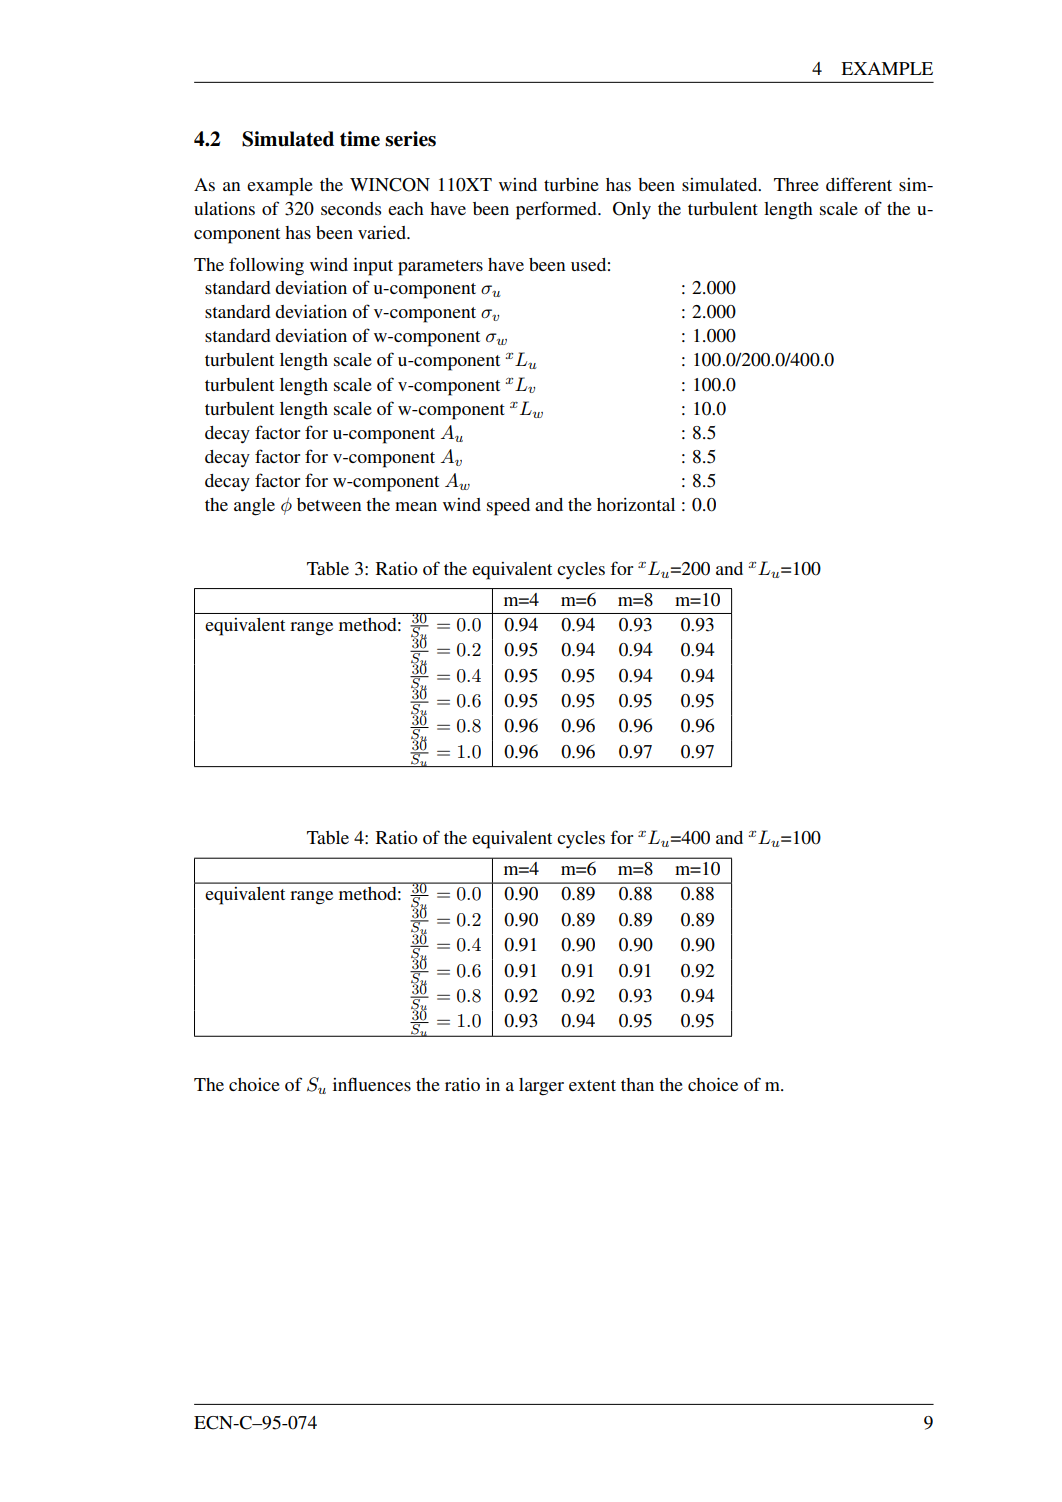 The height and width of the document is (1502, 1062). What do you see at coordinates (329, 504) in the document?
I see `between` at bounding box center [329, 504].
